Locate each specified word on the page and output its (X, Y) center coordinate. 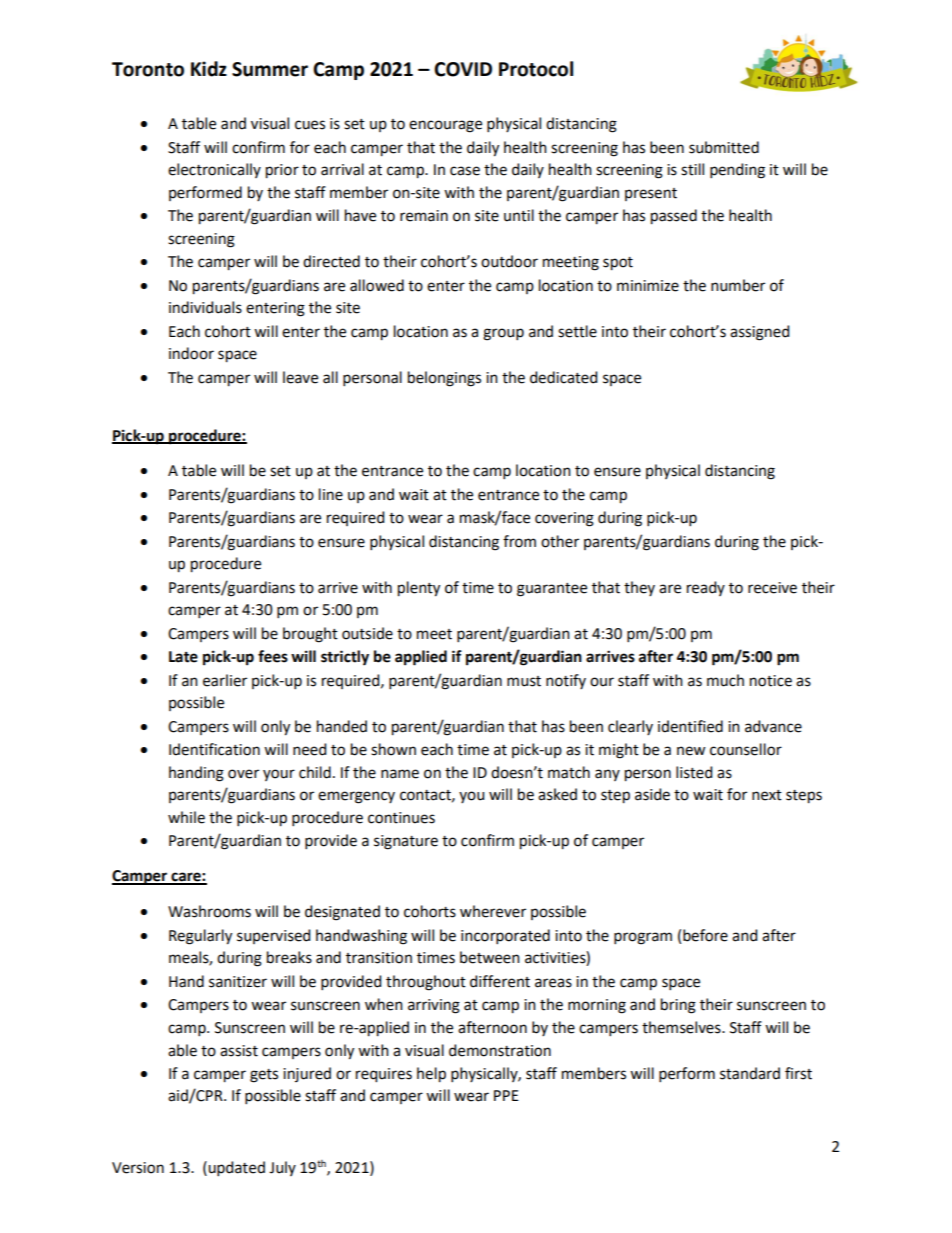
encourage (445, 126)
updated (235, 1168)
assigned (759, 333)
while (186, 817)
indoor (191, 353)
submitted (724, 147)
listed (694, 772)
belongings (444, 379)
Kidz (209, 69)
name (400, 774)
